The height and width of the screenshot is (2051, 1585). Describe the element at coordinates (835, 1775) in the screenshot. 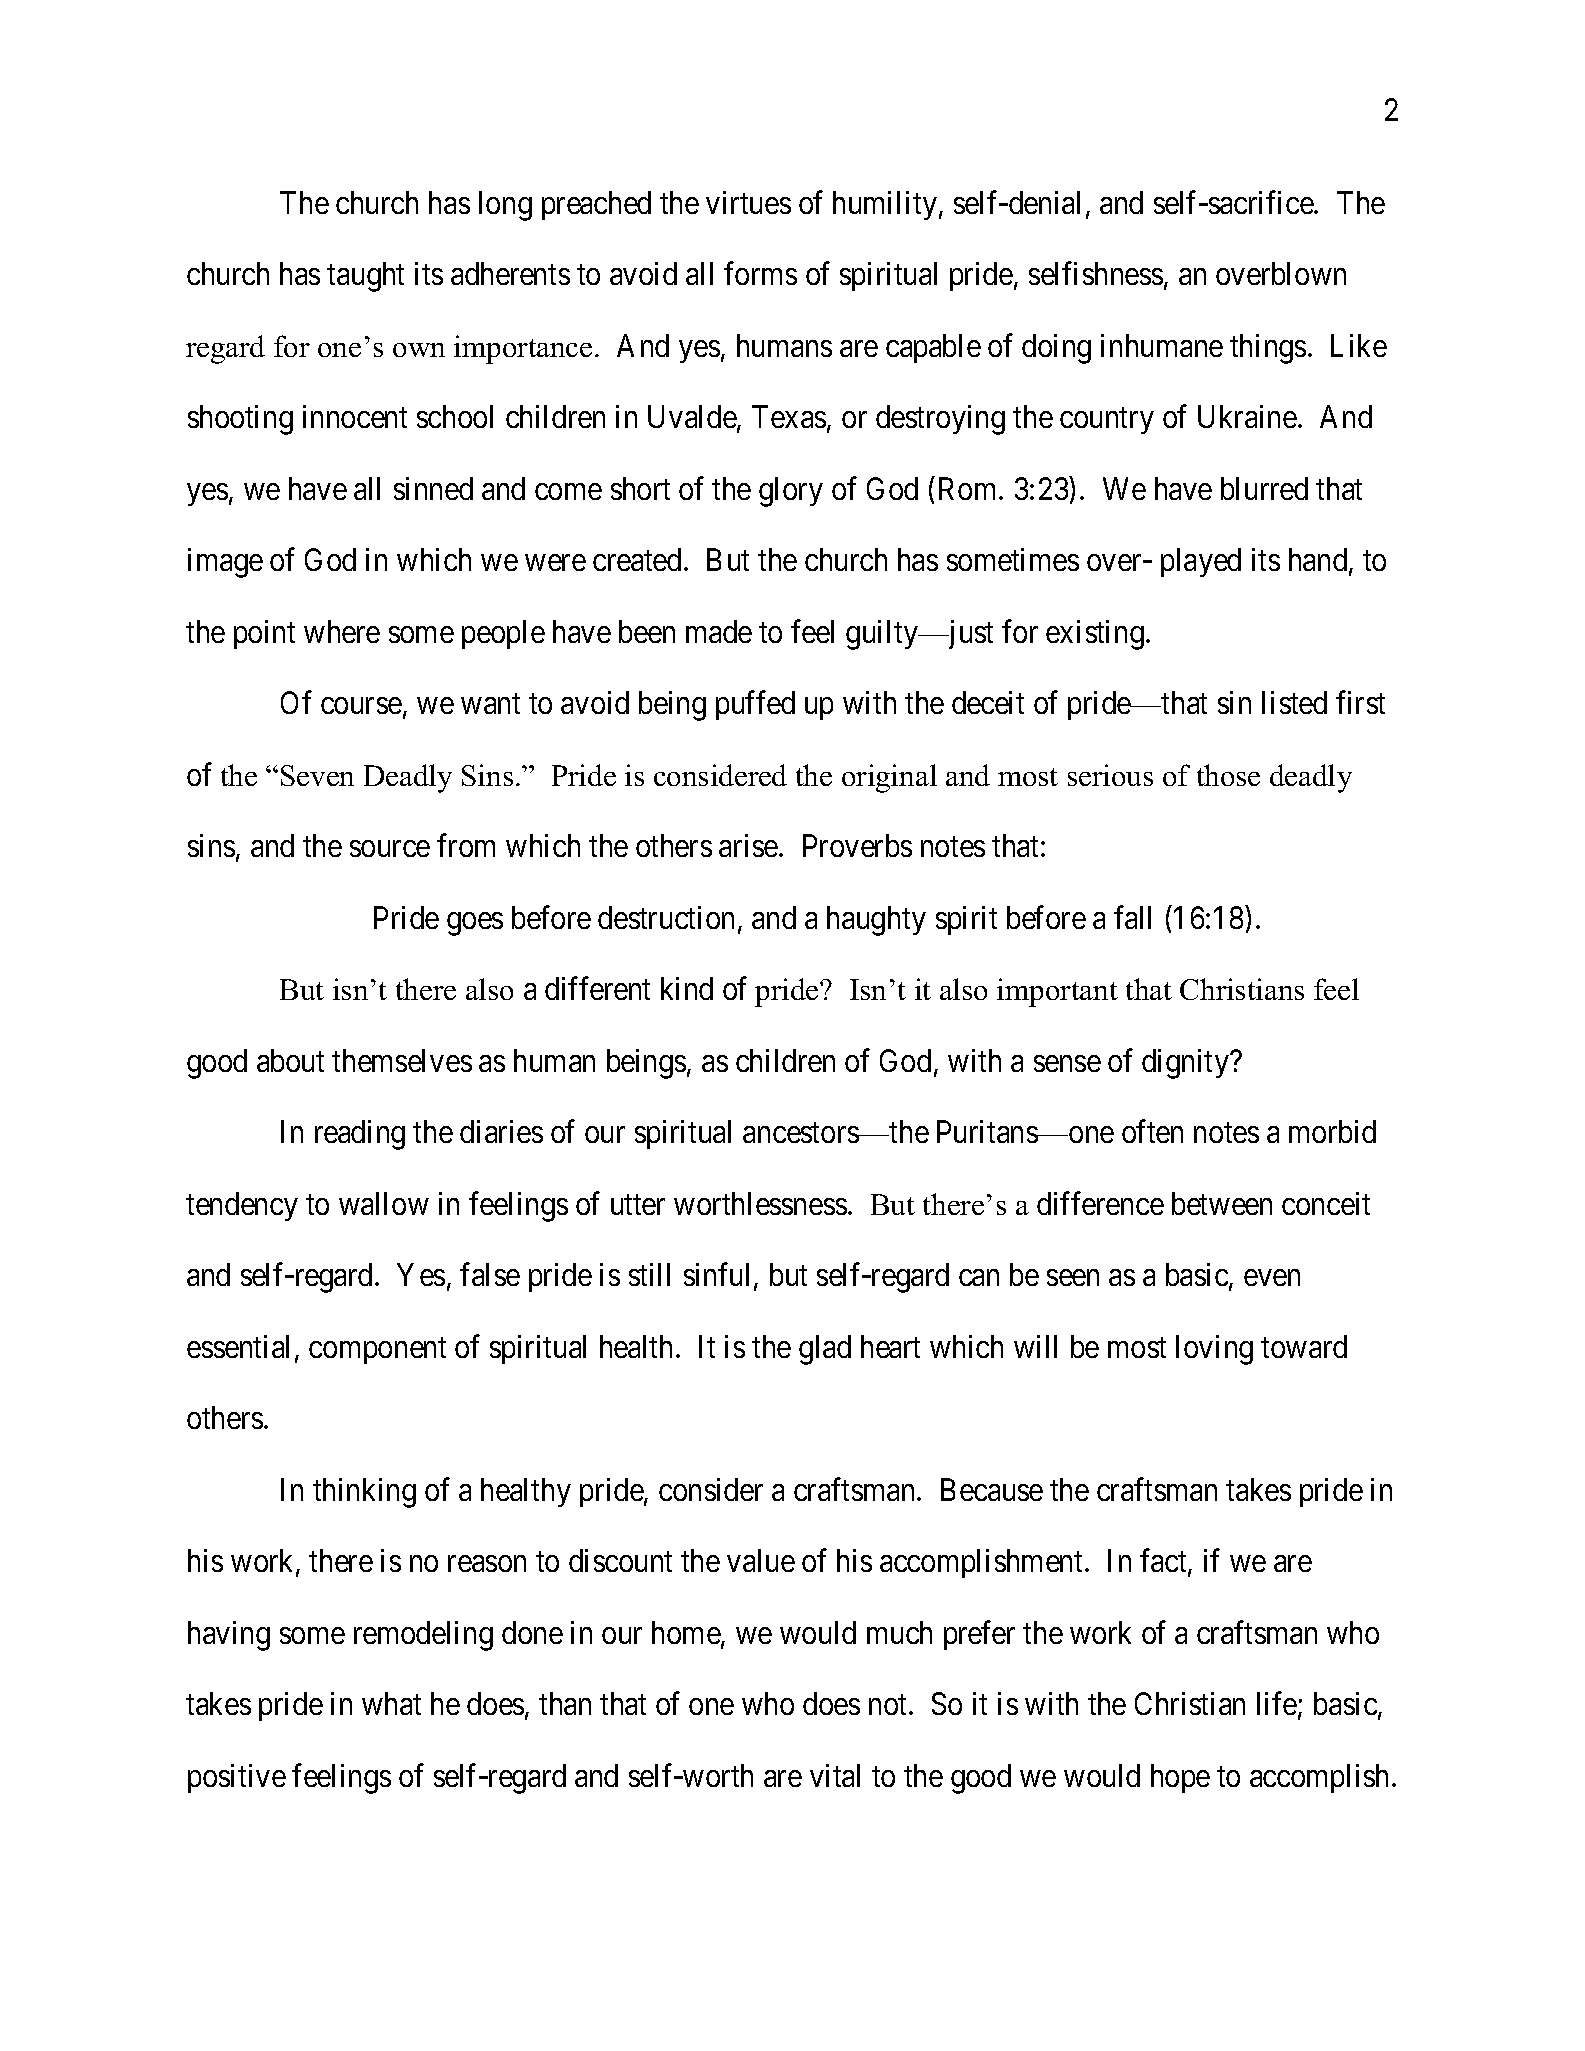

I see `vital` at that location.
